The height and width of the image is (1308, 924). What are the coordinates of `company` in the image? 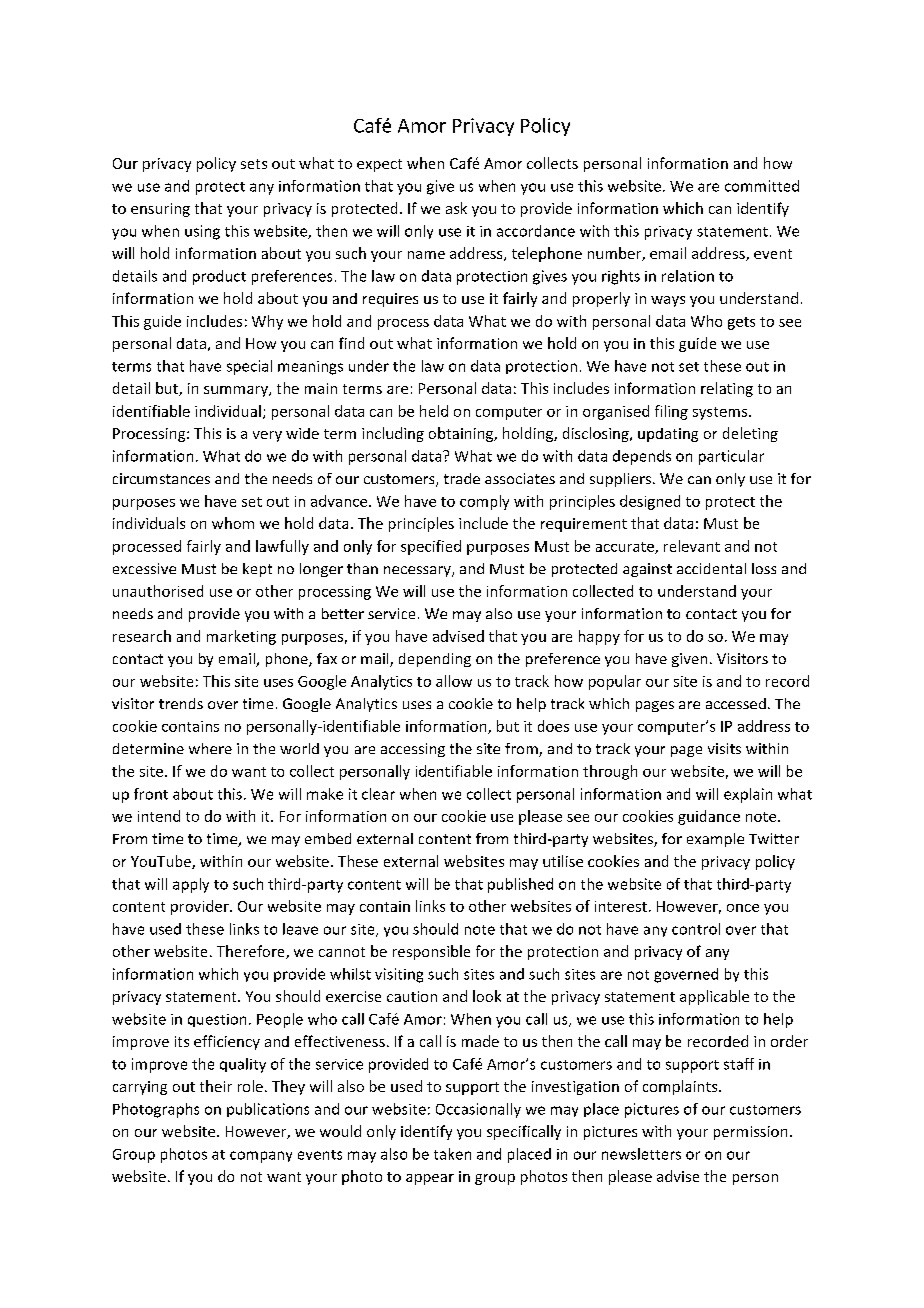 It's located at (261, 1157).
